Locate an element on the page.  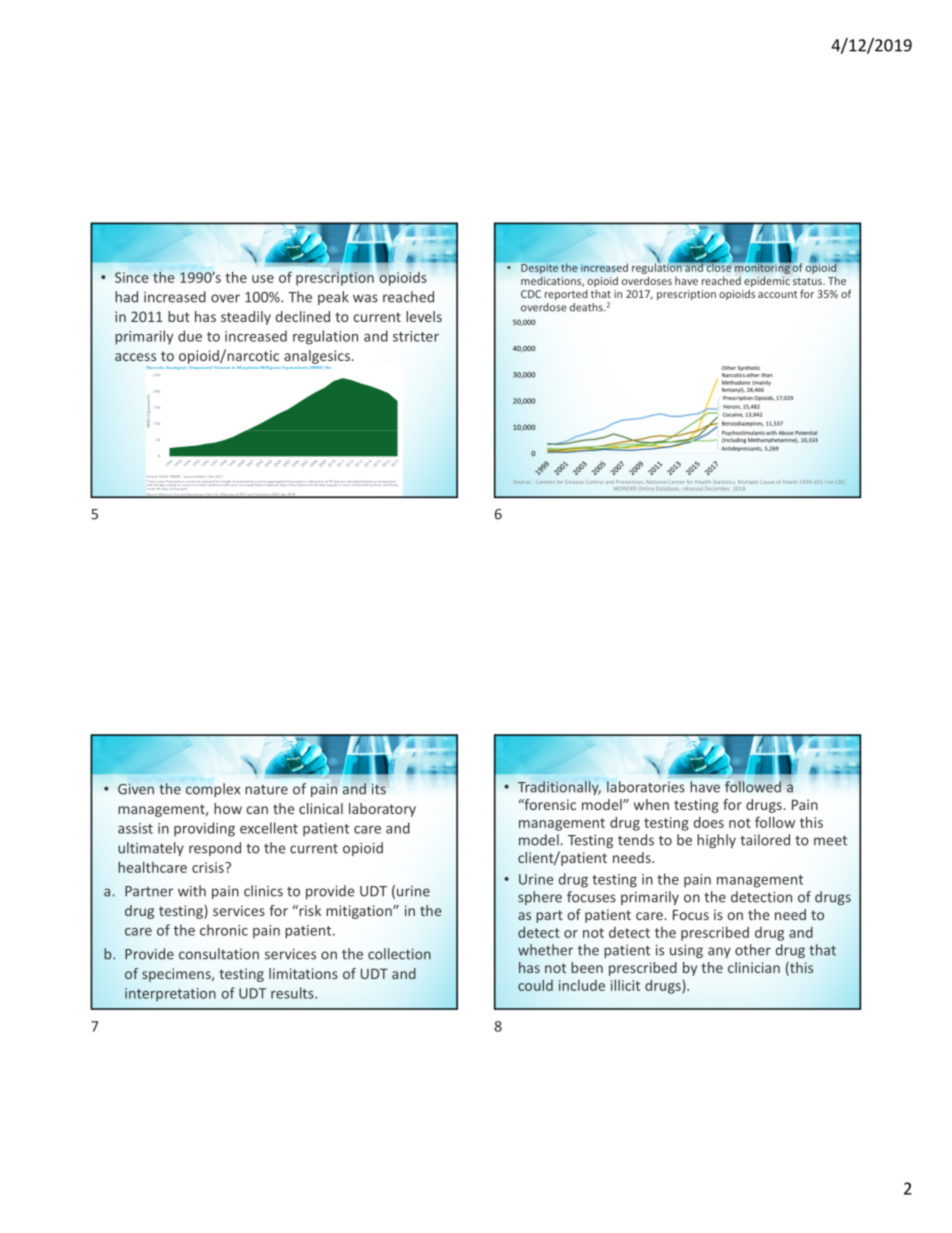
but is located at coordinates (179, 316).
